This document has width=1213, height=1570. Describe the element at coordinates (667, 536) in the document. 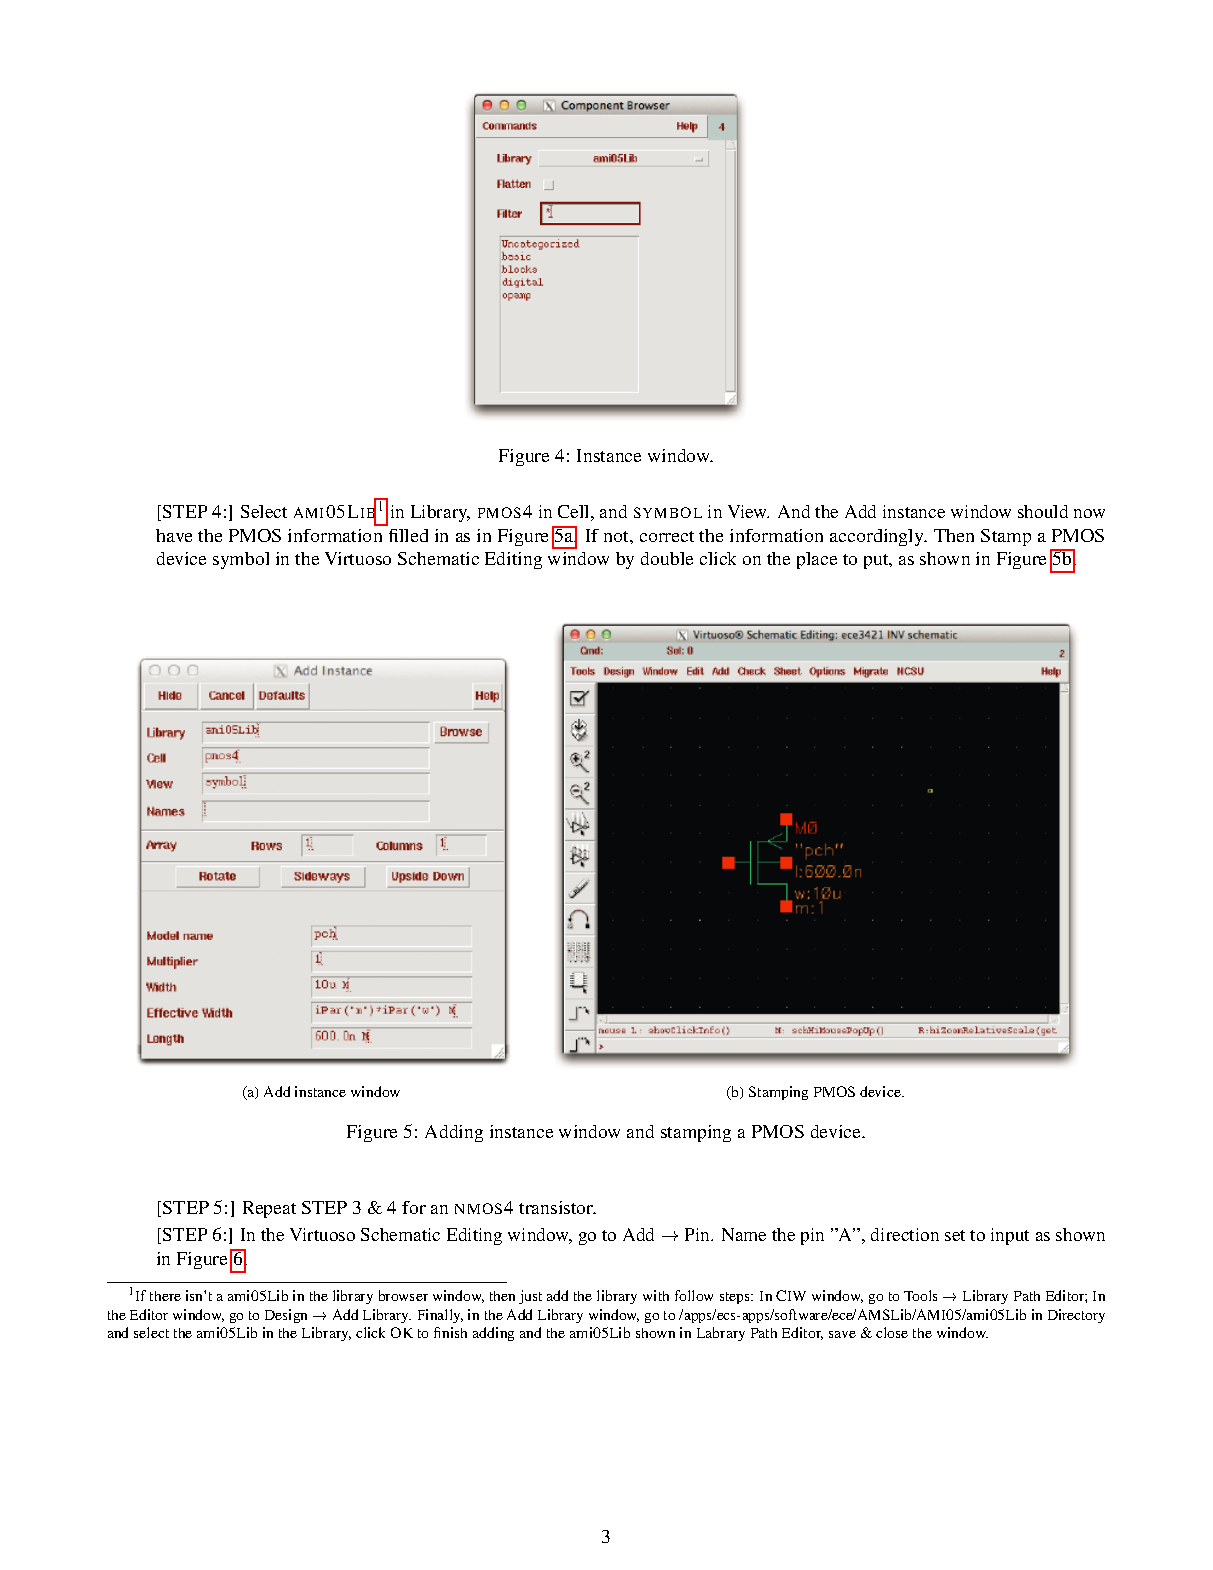

I see `correct` at that location.
